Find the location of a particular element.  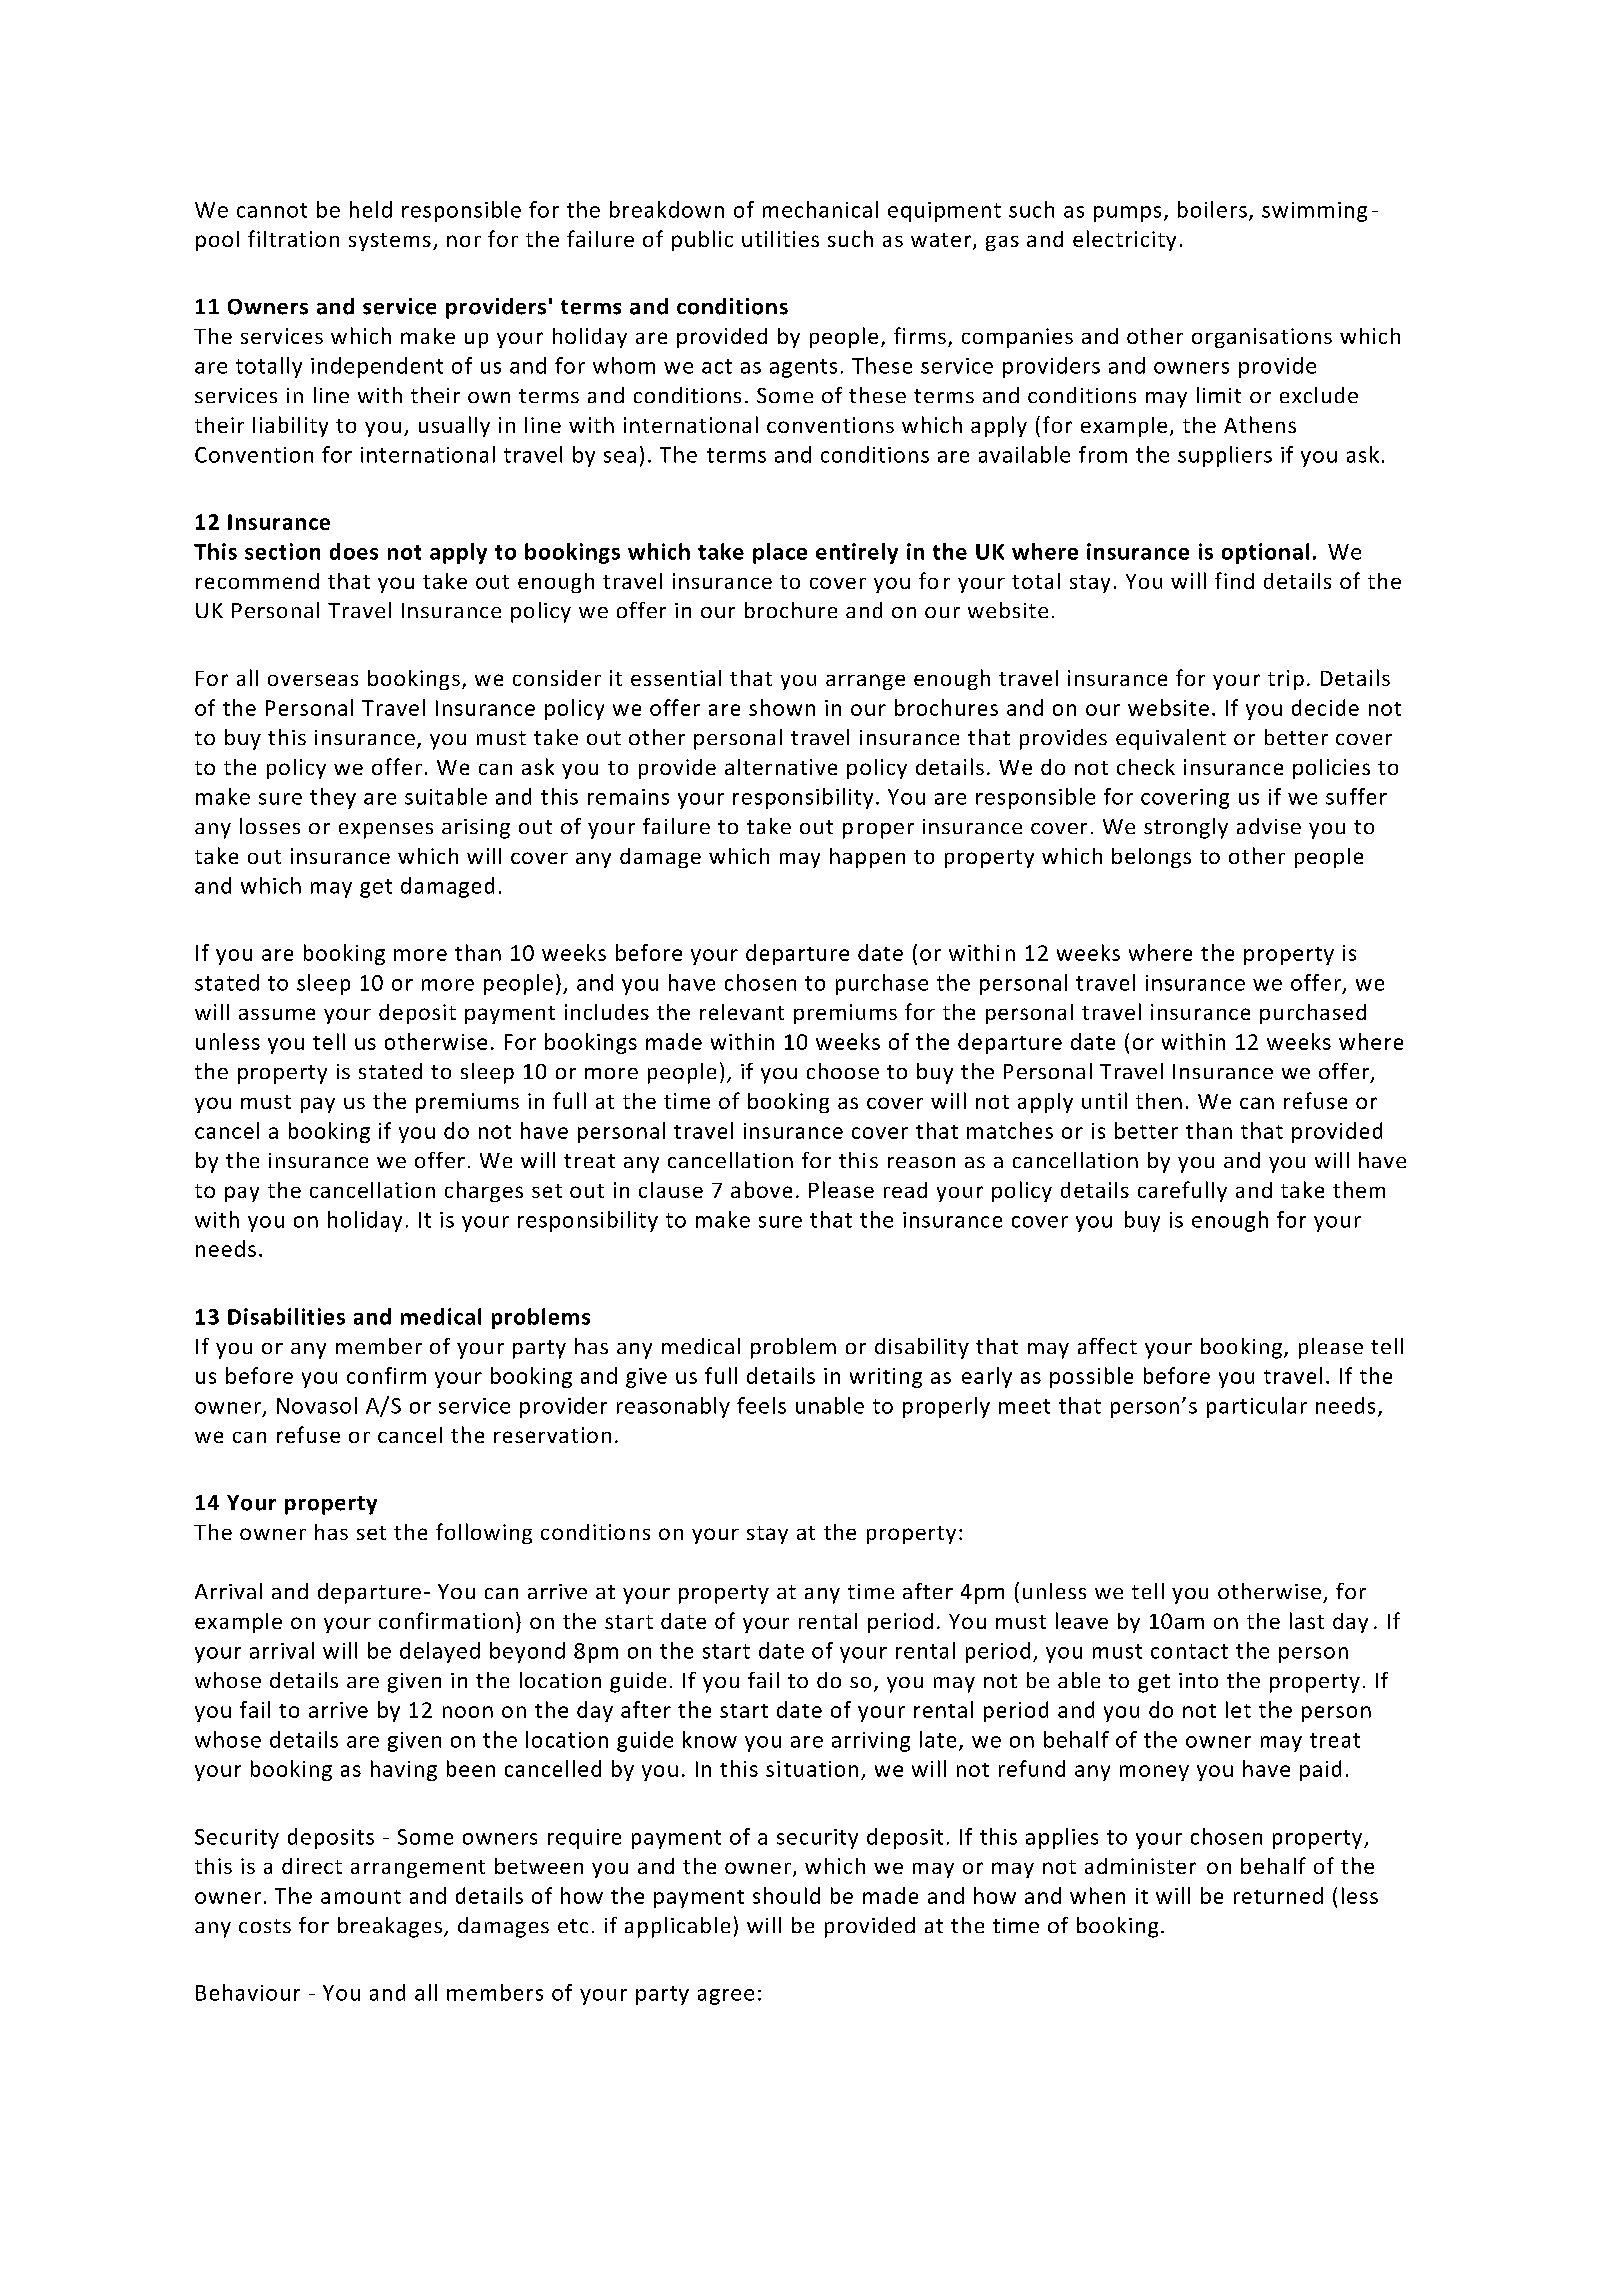

systems is located at coordinates (390, 242).
